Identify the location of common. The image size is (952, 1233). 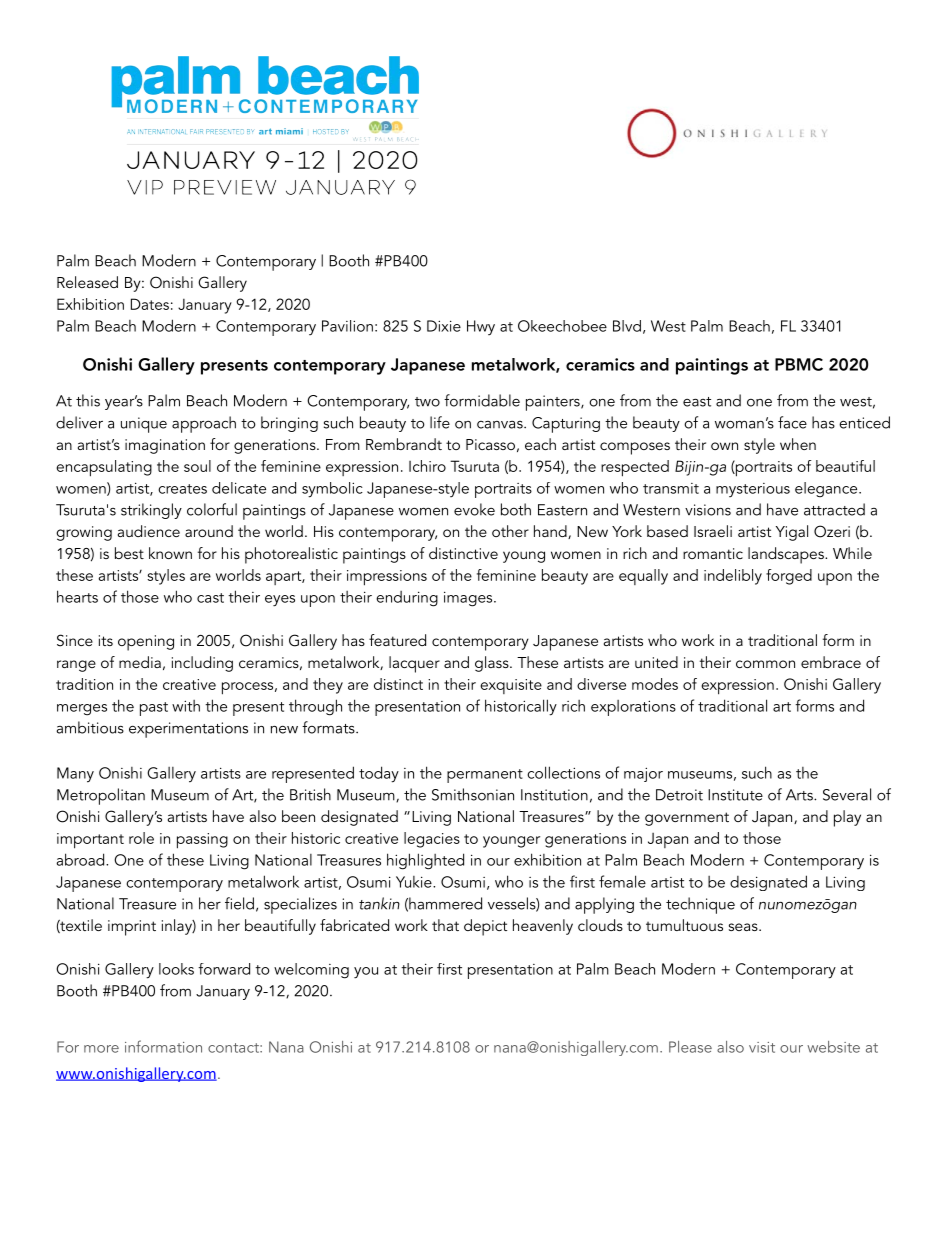
(765, 664).
